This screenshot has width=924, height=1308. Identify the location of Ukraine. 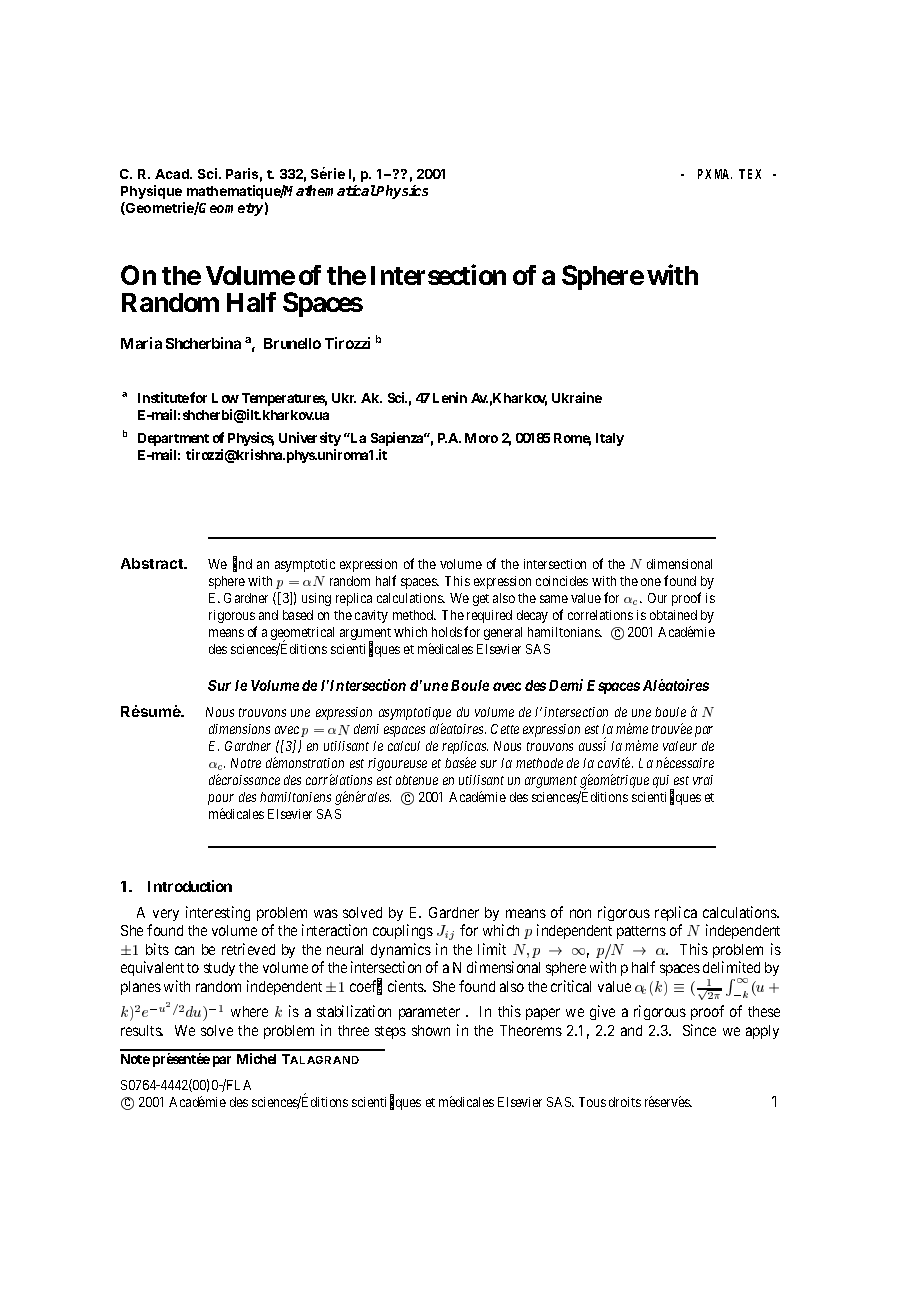
(577, 397).
